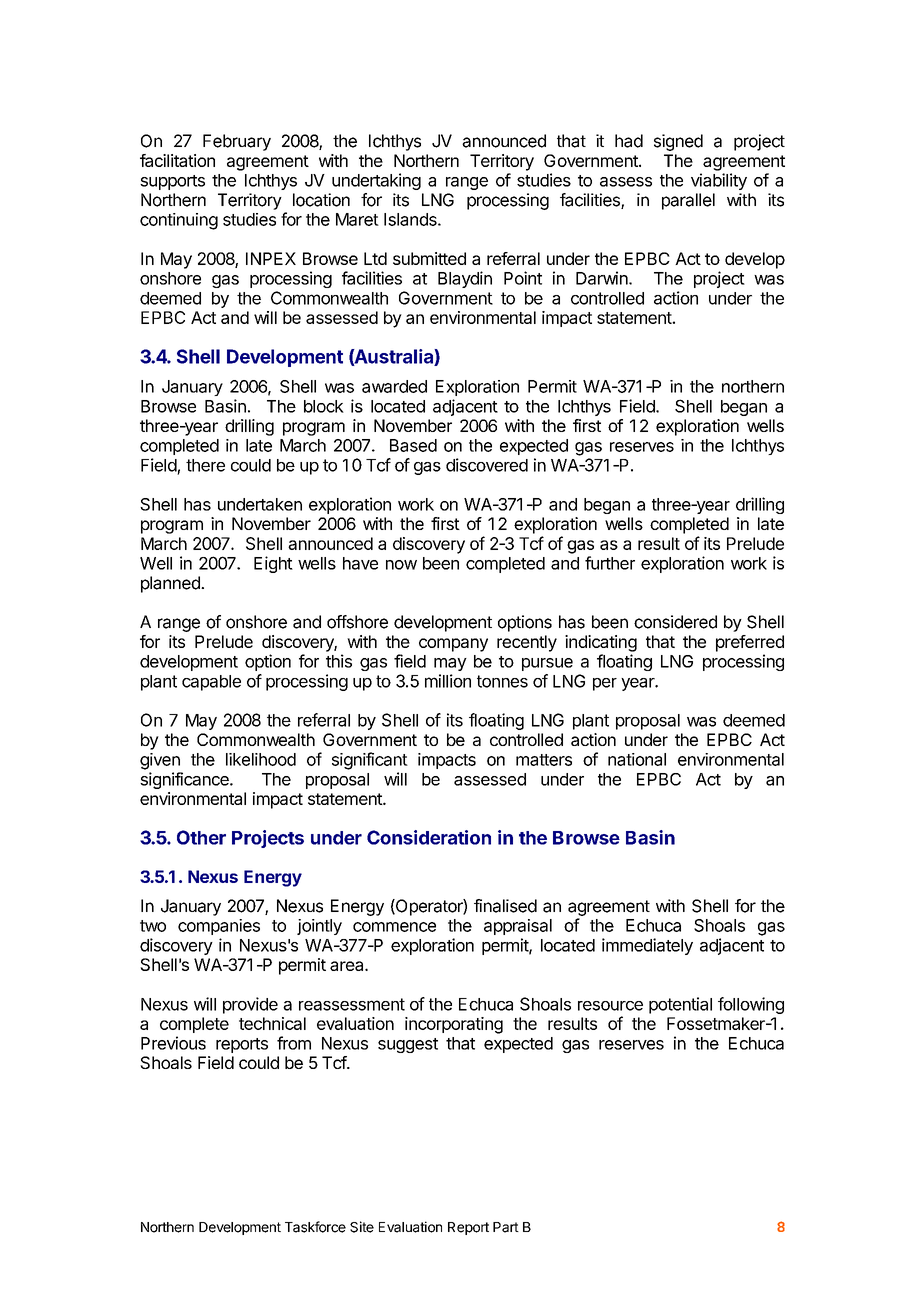  I want to click on February, so click(237, 142).
